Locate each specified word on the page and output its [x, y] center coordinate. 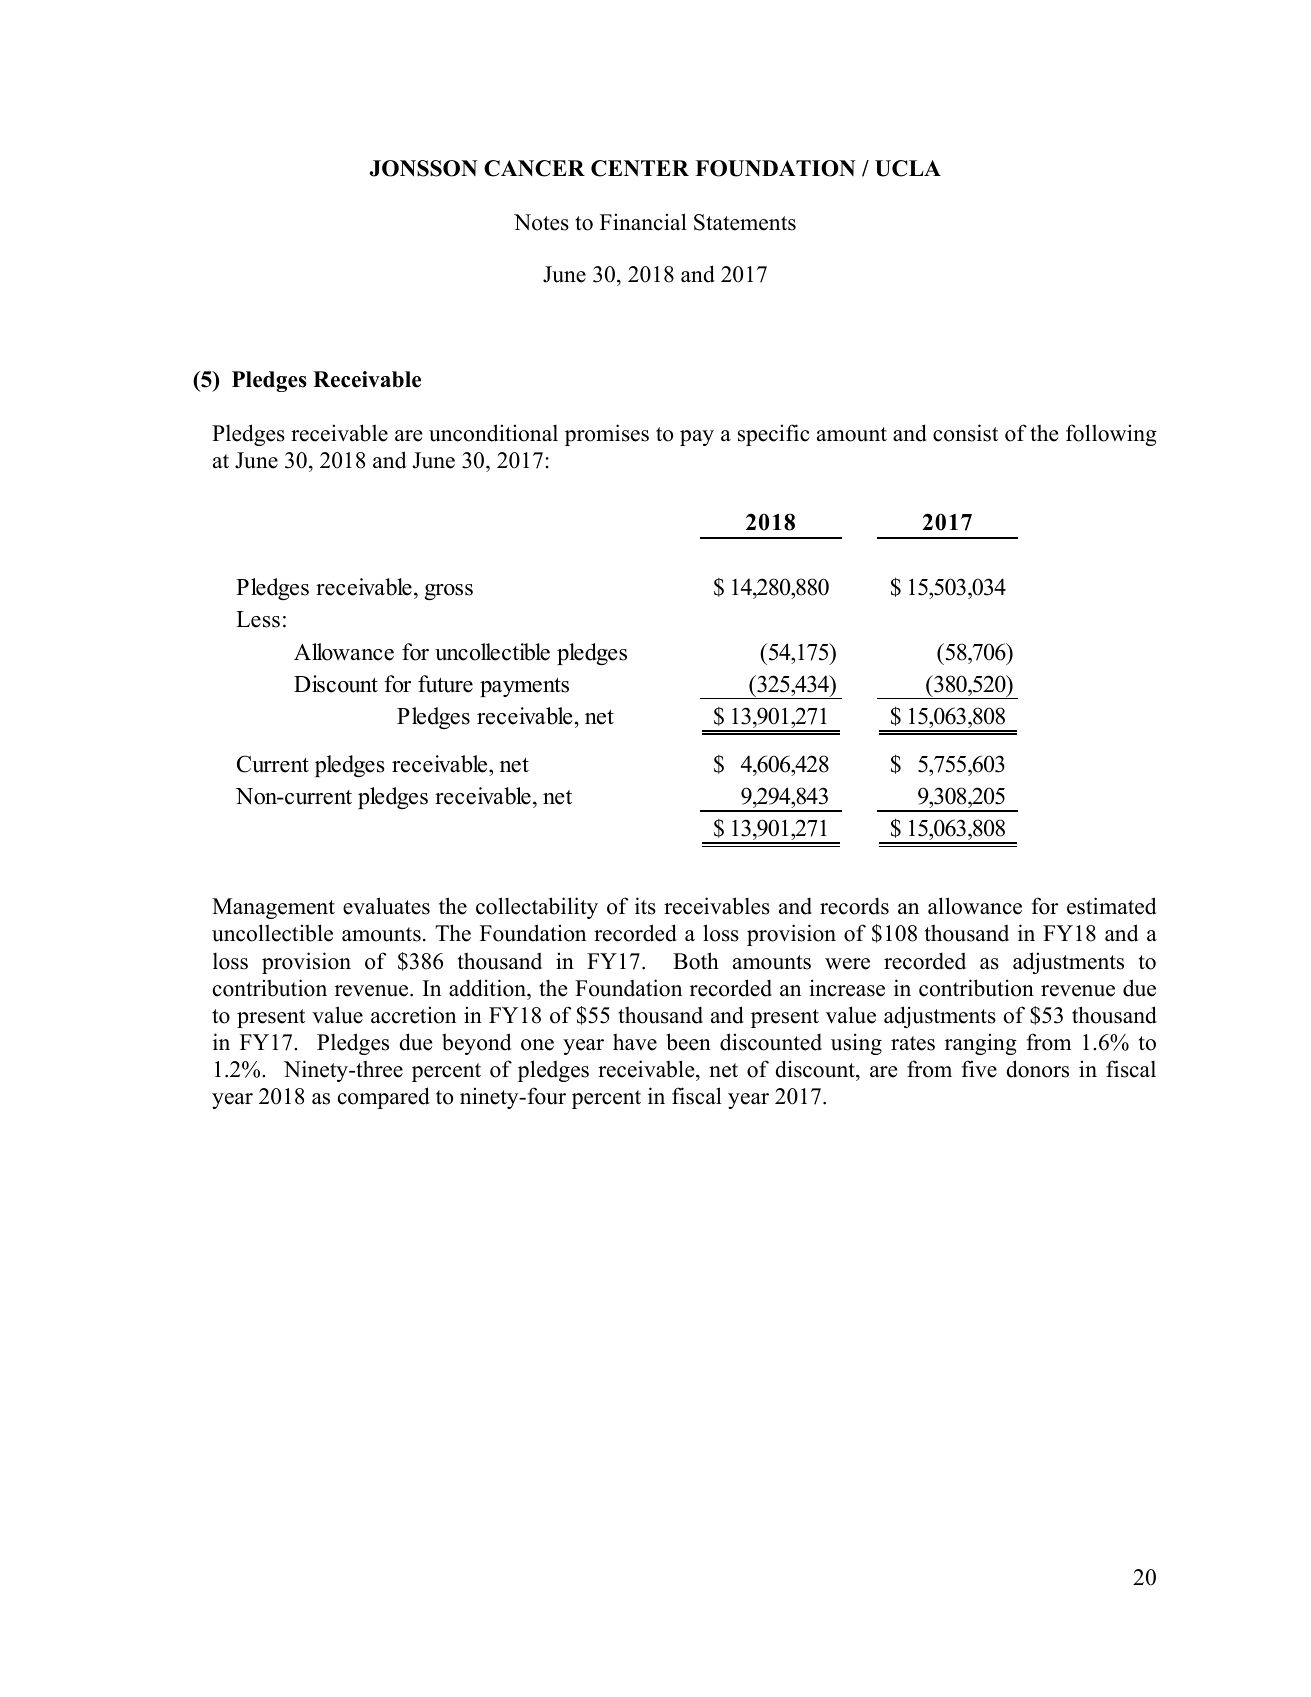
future [445, 684]
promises [607, 435]
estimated [1111, 906]
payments [524, 687]
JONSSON [424, 168]
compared [384, 1098]
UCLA [908, 168]
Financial [643, 222]
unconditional [493, 433]
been [688, 1042]
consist [965, 433]
